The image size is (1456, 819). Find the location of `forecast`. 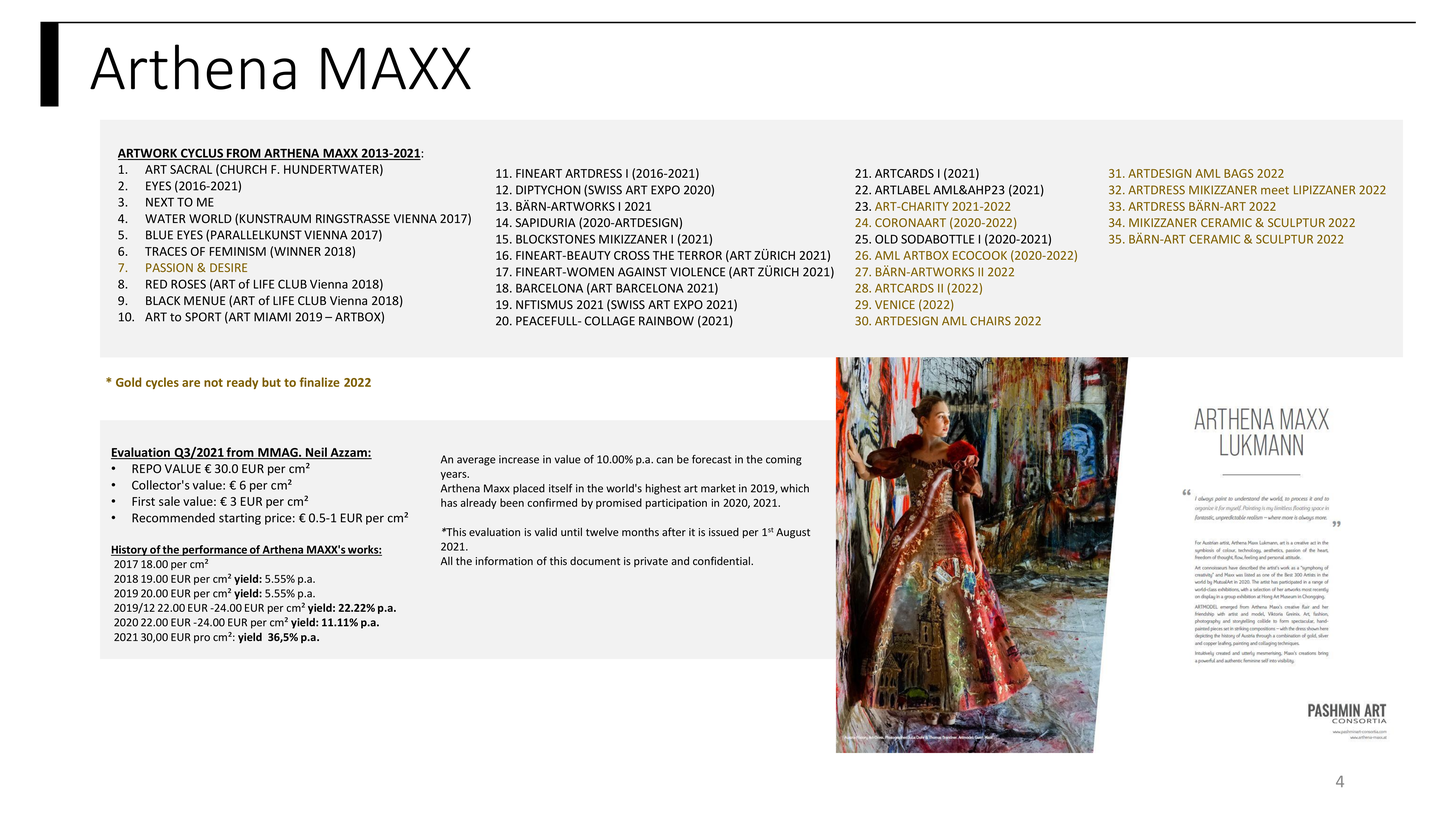

forecast is located at coordinates (711, 459).
